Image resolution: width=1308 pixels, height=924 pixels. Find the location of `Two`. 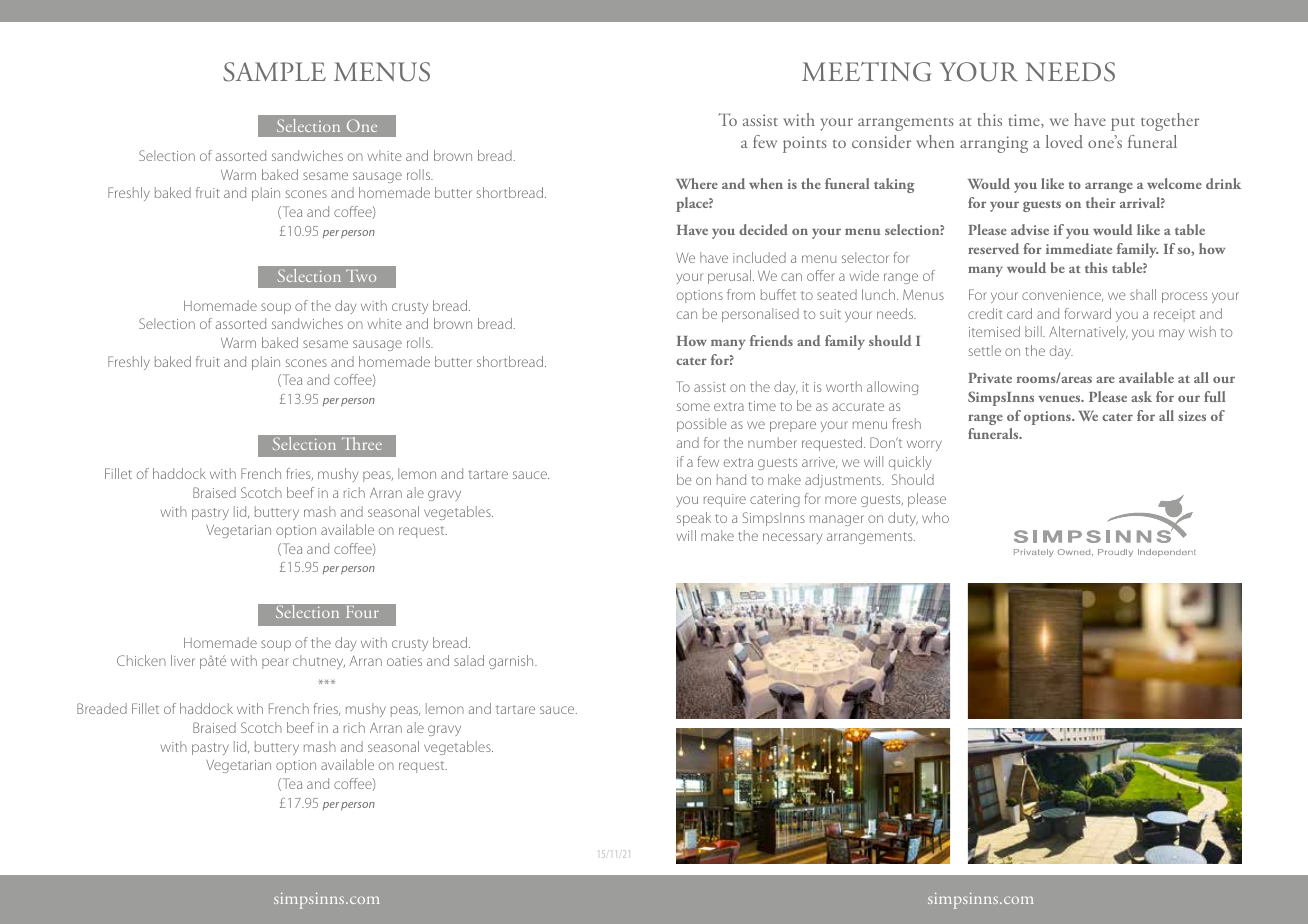

Two is located at coordinates (361, 275).
